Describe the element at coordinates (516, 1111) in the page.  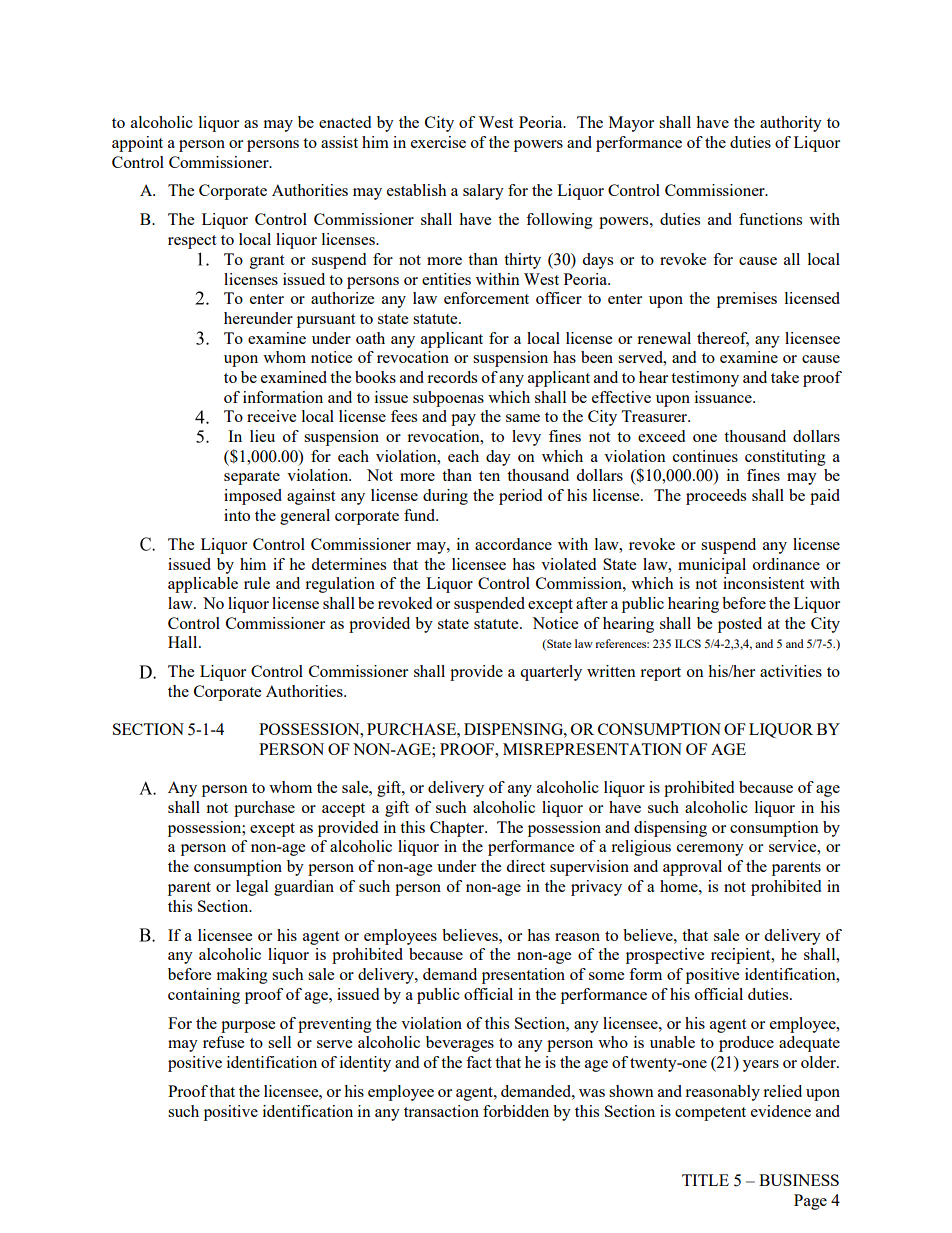
I see `forbidden` at that location.
